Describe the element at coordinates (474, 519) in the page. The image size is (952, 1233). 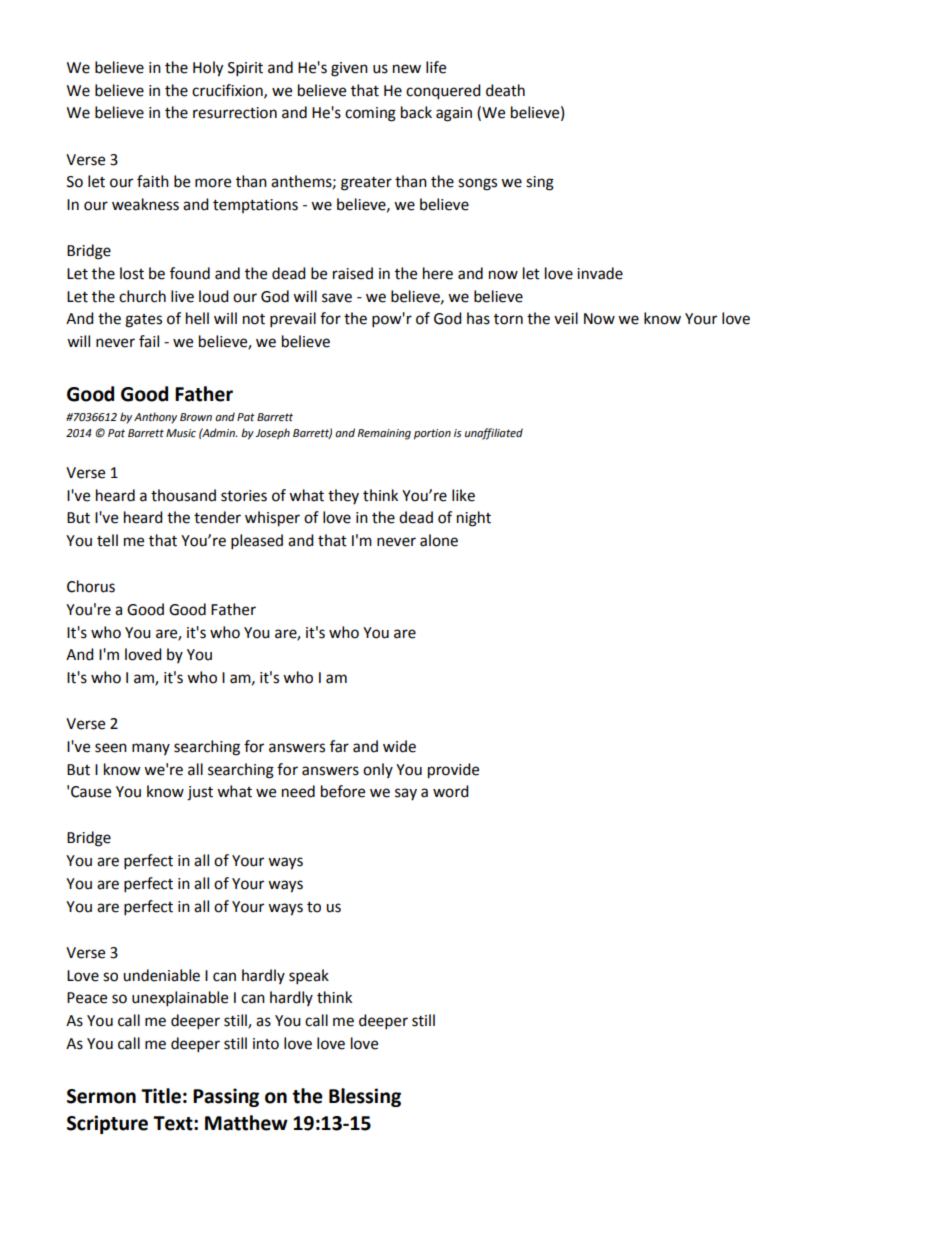
I see `night` at that location.
